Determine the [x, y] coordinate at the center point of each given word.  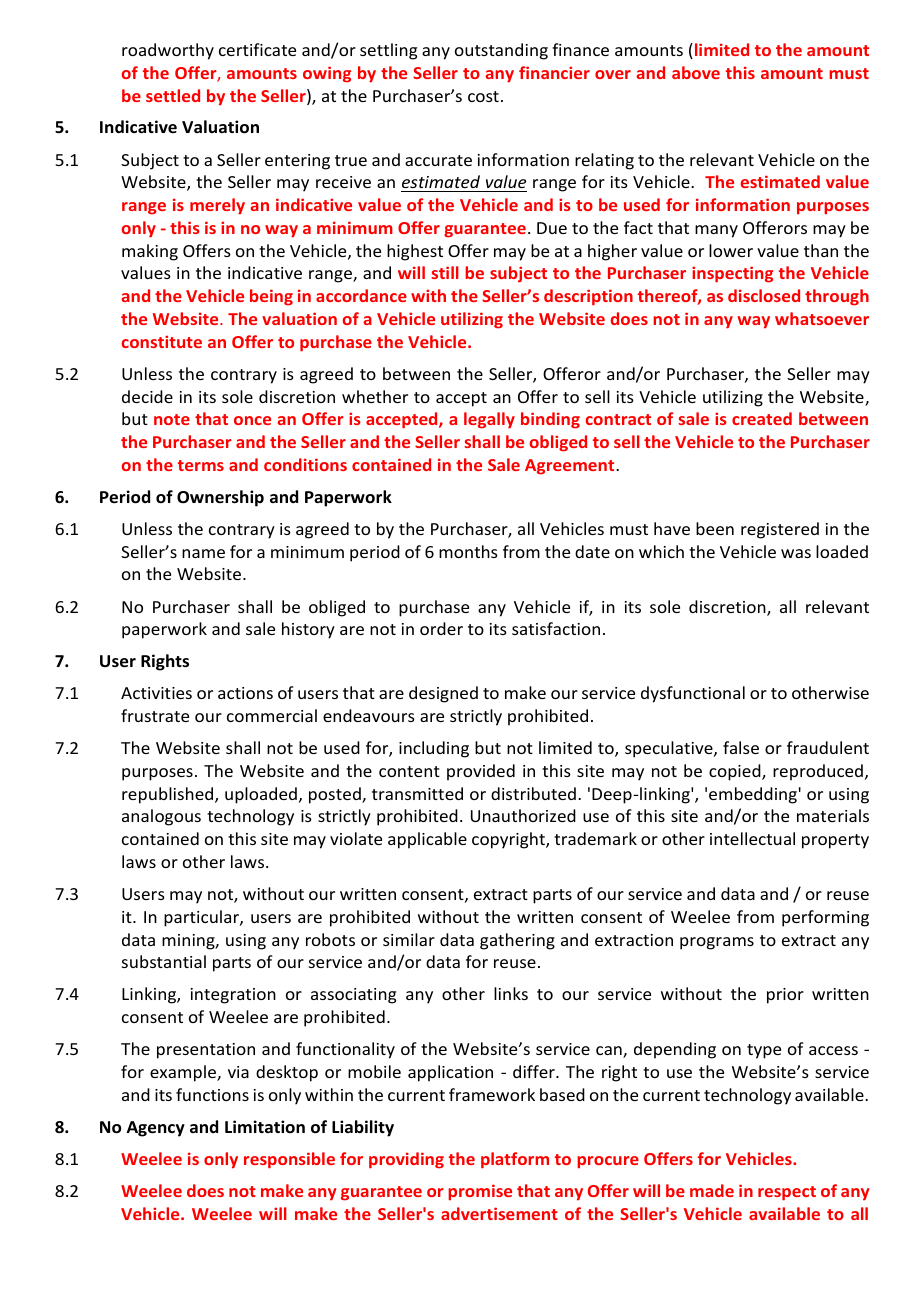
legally [489, 420]
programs [717, 943]
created [762, 418]
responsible [289, 1160]
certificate [257, 49]
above [696, 72]
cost [483, 96]
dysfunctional [693, 694]
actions [245, 693]
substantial [164, 961]
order [441, 628]
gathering [517, 941]
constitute [161, 341]
